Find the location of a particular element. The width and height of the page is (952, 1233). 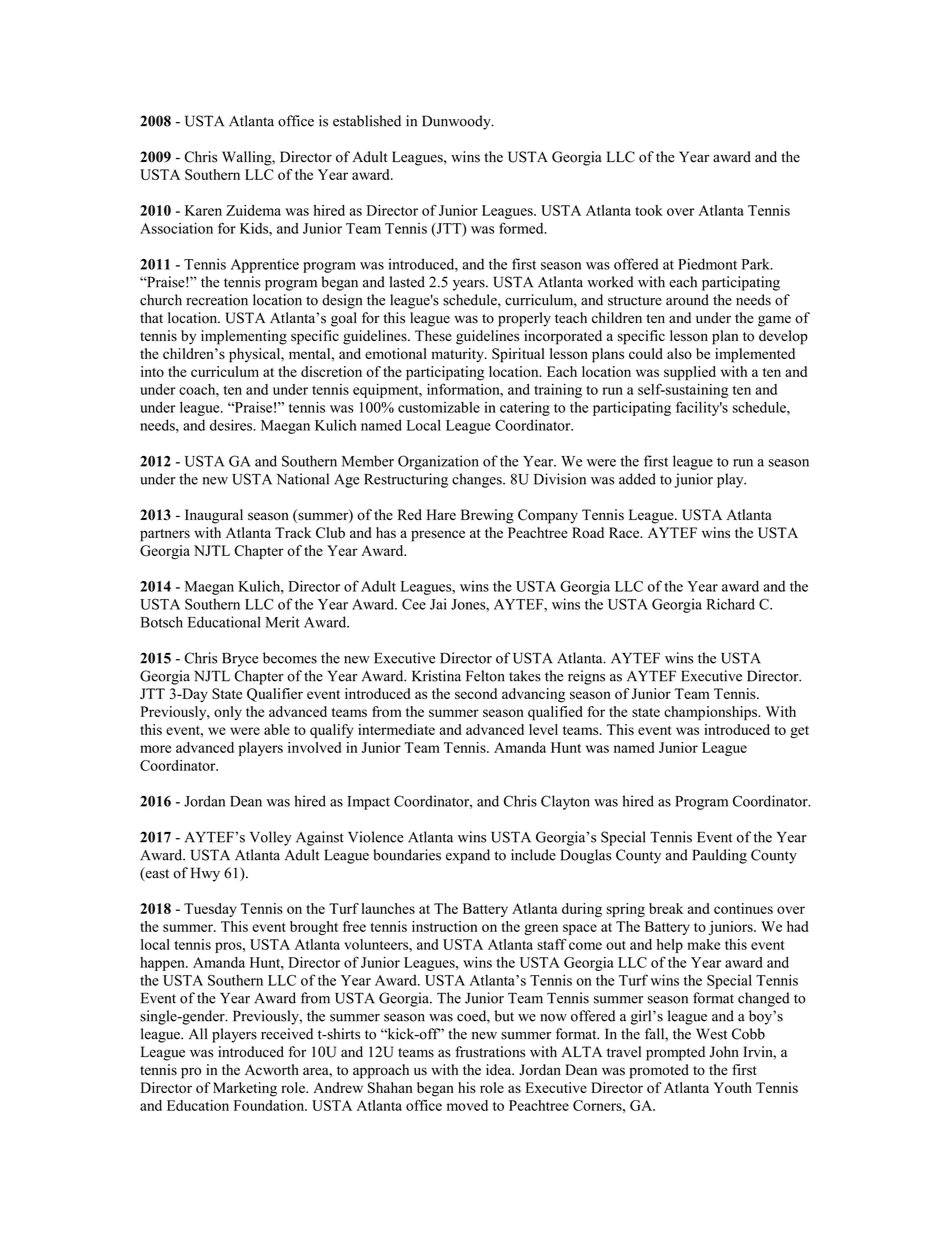

supplied is located at coordinates (690, 373).
